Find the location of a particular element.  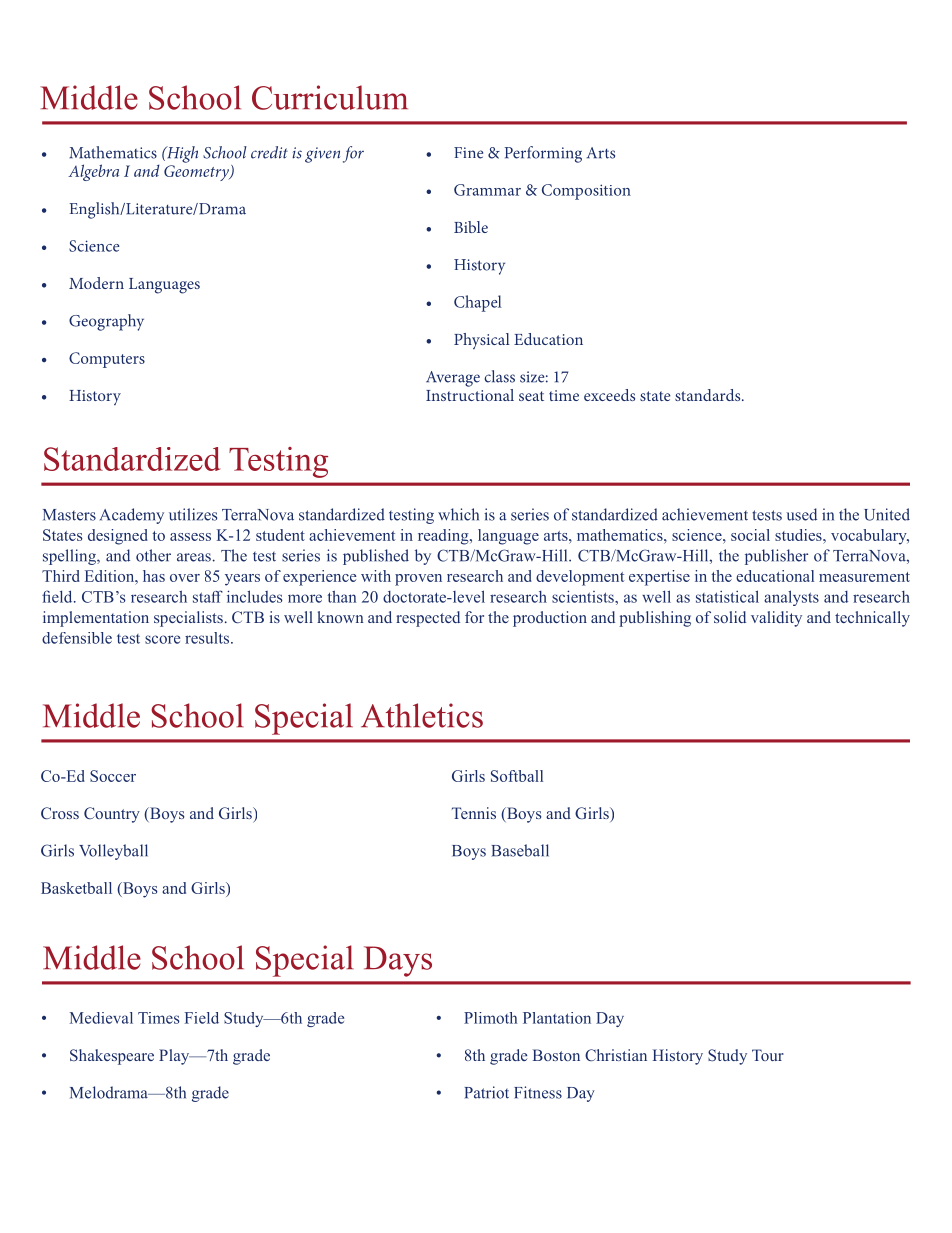

Fine is located at coordinates (468, 153).
